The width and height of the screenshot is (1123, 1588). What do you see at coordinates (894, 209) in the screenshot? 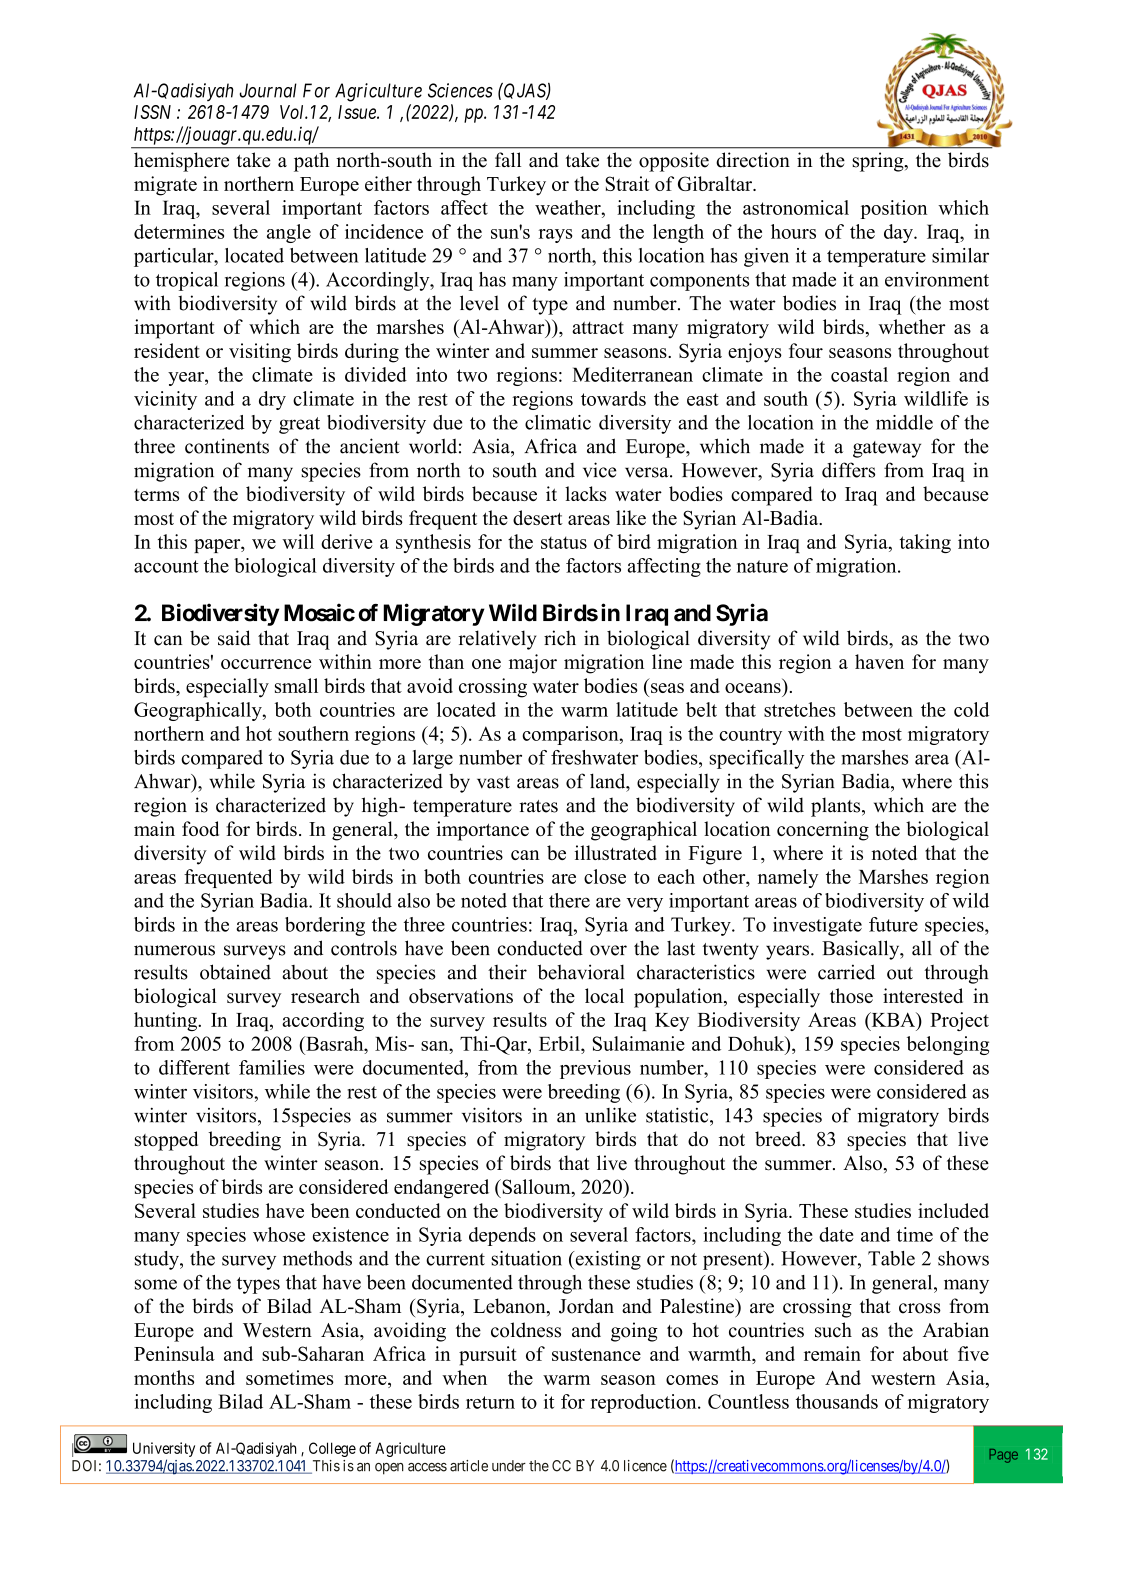
I see `position` at bounding box center [894, 209].
